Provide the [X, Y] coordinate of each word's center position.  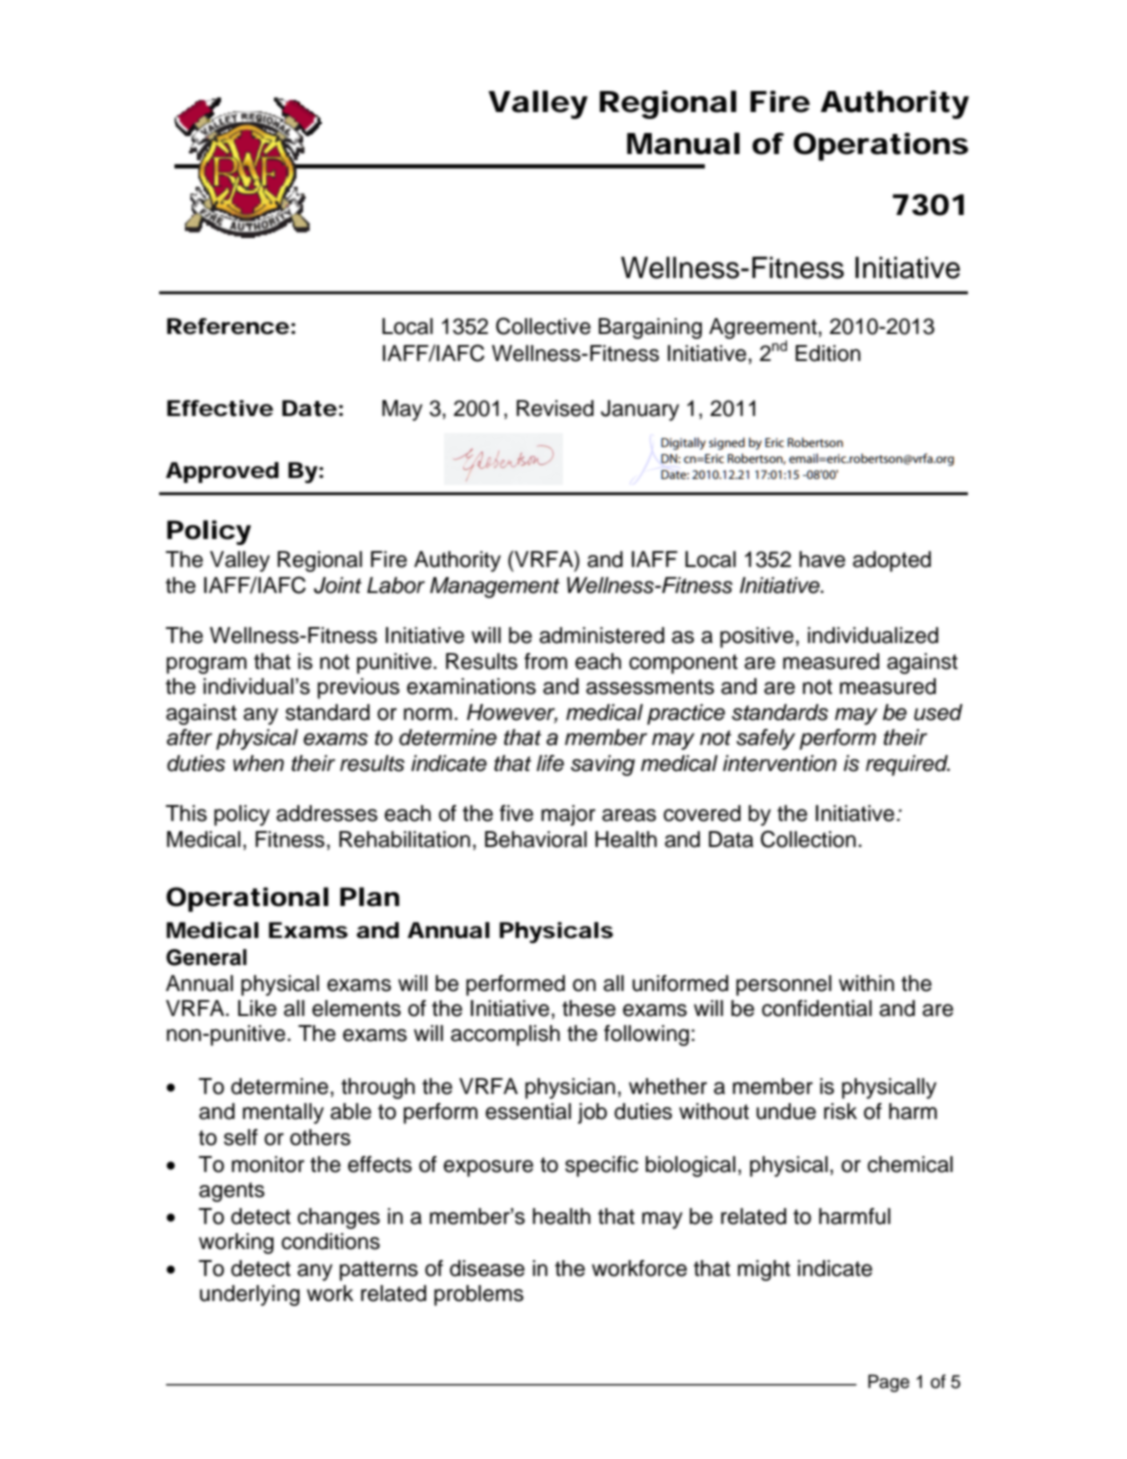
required [908, 765]
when [258, 763]
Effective [220, 408]
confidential [817, 1008]
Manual [683, 143]
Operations [880, 146]
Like [257, 1008]
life [550, 763]
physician [570, 1088]
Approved [222, 472]
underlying [250, 1295]
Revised [555, 408]
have [822, 559]
